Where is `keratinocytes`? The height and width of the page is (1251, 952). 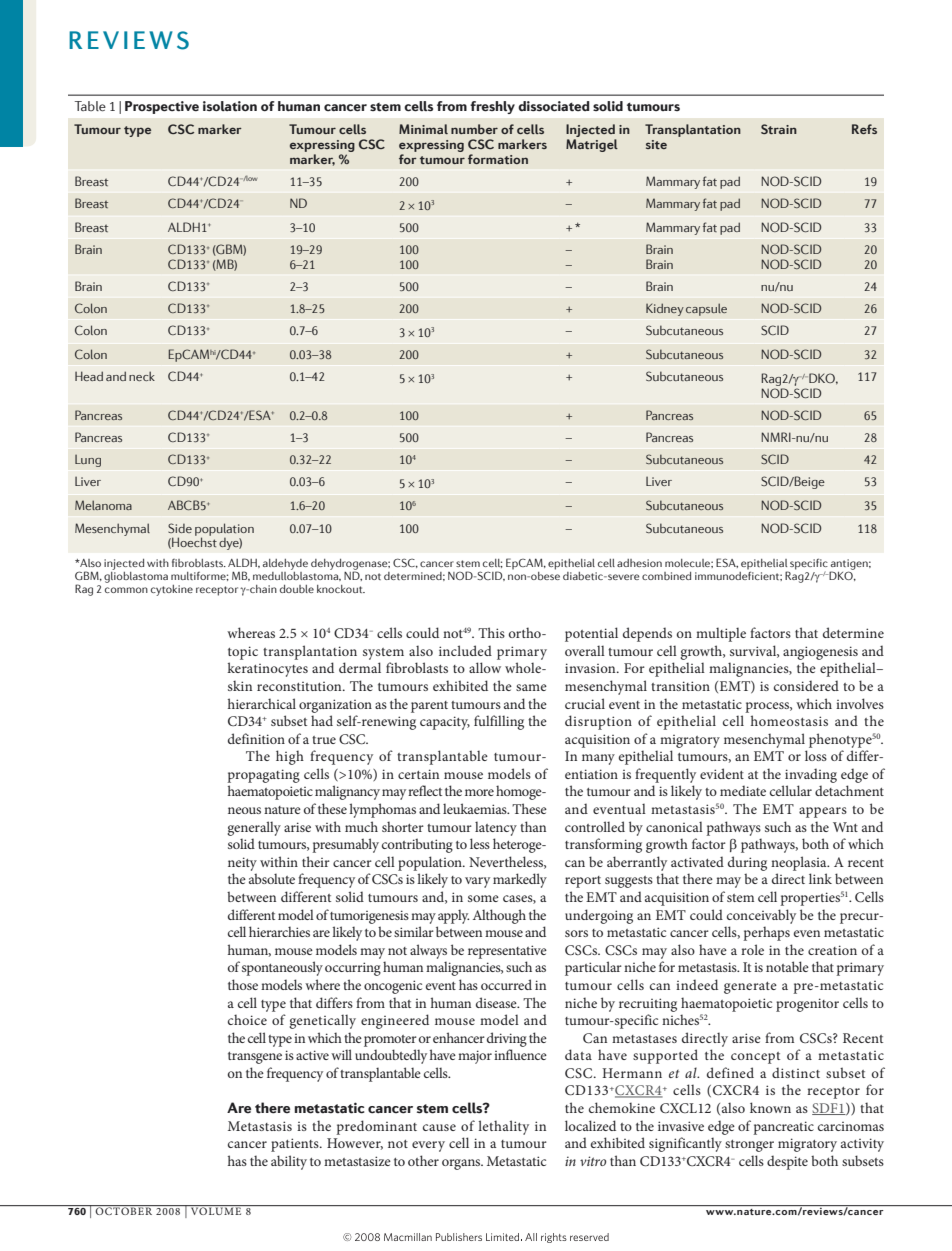
keratinocytes is located at coordinates (267, 669).
